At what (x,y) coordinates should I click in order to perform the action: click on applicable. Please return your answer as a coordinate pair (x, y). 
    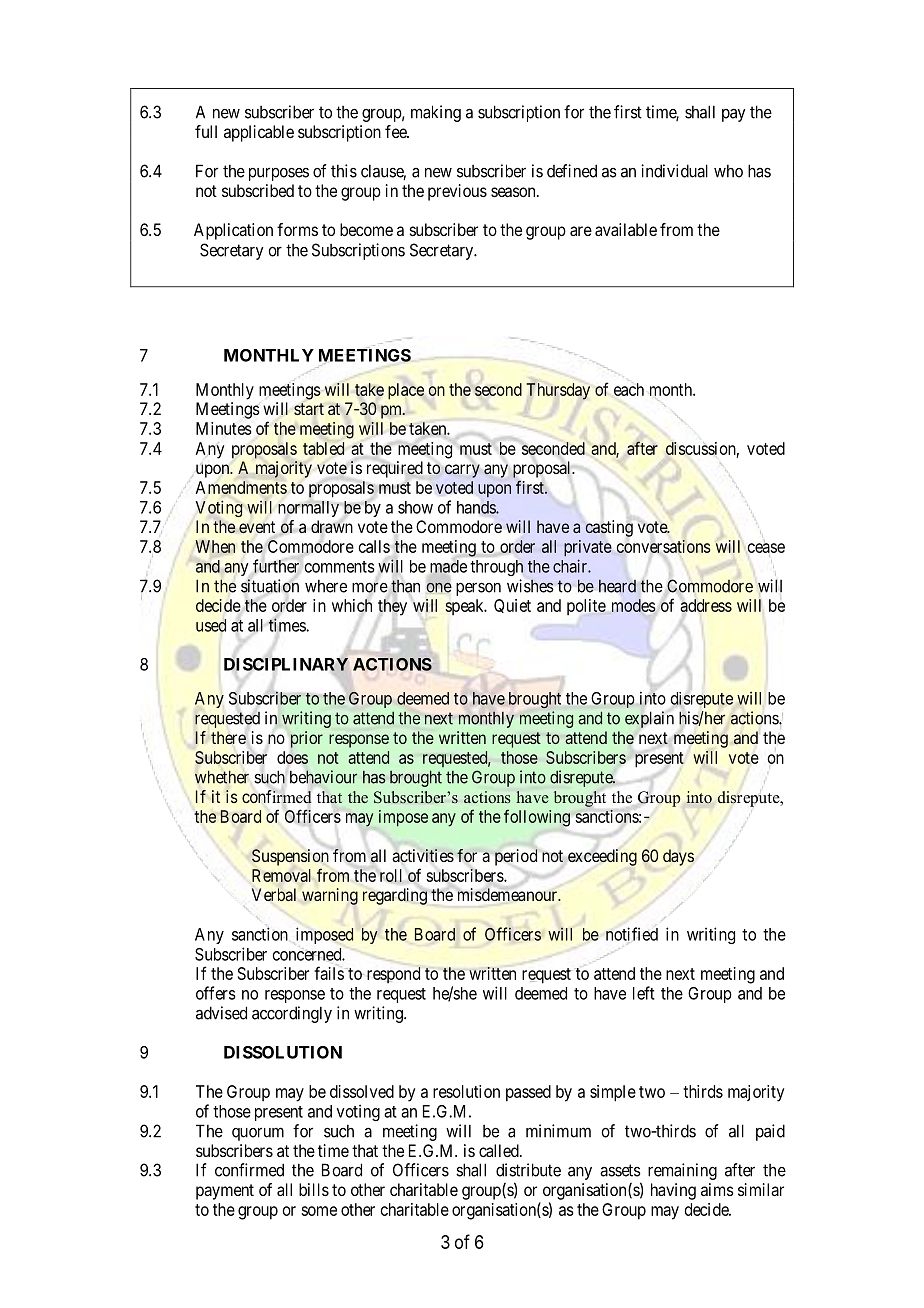
    Looking at the image, I should click on (259, 133).
